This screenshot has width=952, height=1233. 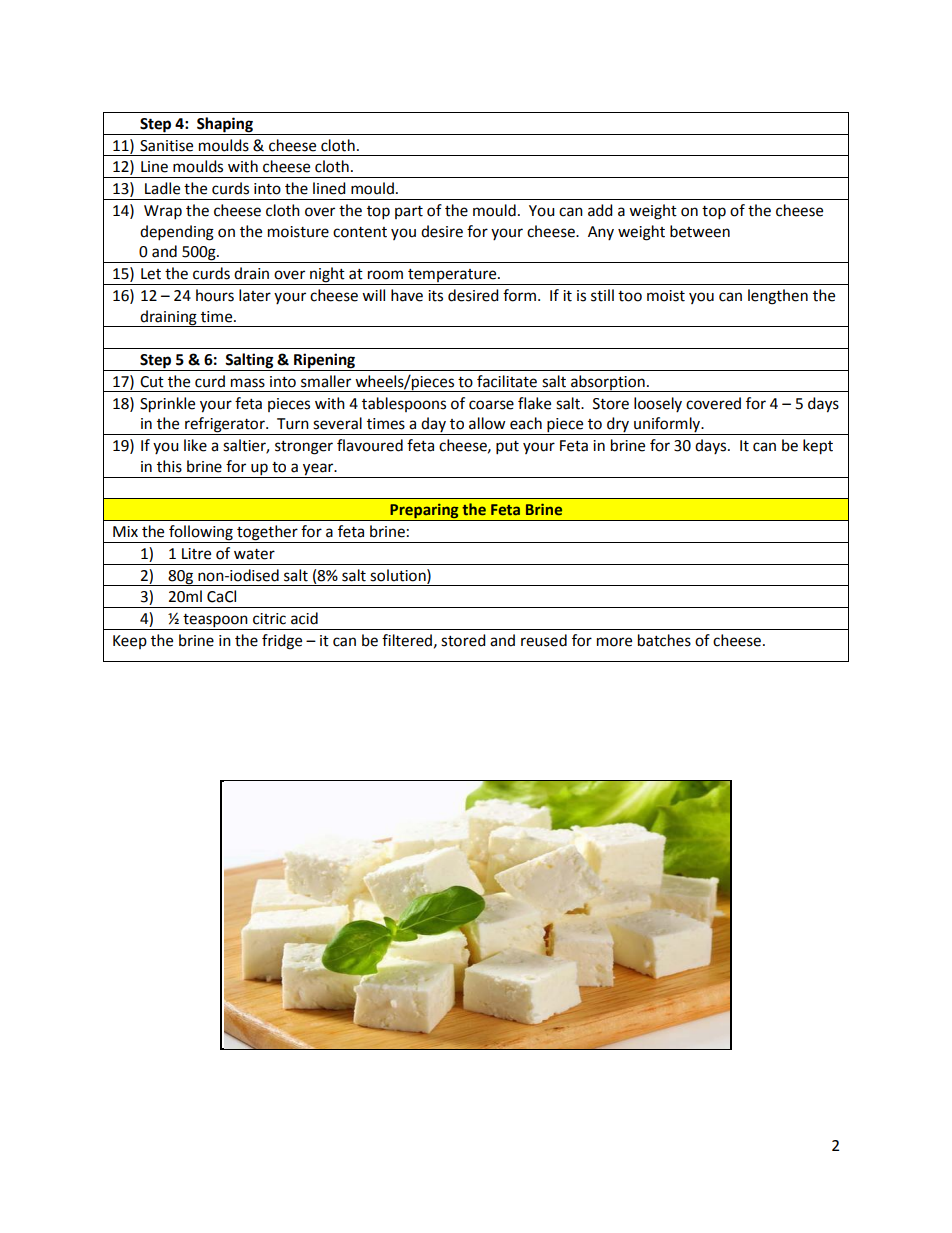 What do you see at coordinates (201, 534) in the screenshot?
I see `following` at bounding box center [201, 534].
